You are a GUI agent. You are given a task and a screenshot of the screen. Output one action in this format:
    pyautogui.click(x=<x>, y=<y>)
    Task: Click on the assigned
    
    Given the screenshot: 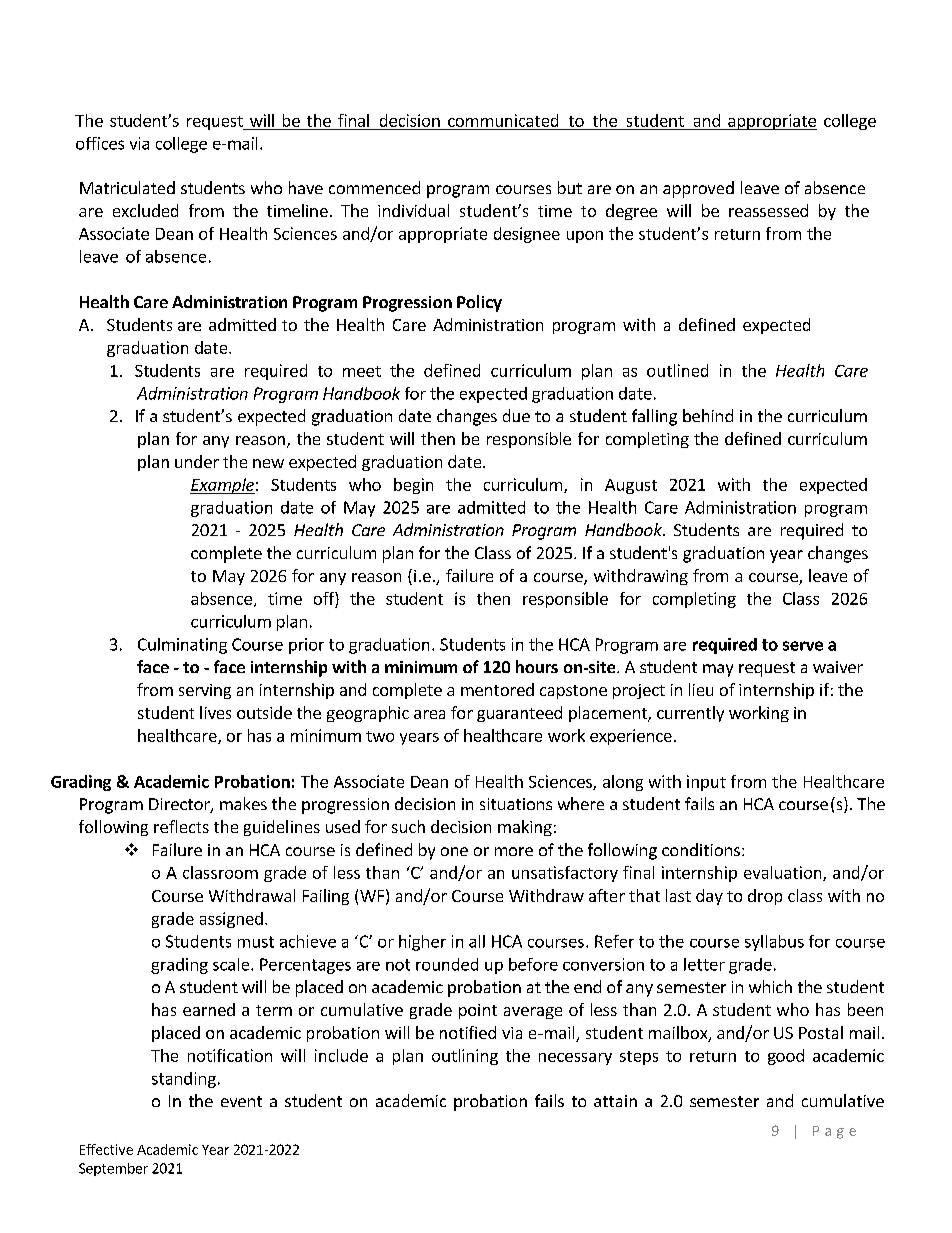 What is the action you would take?
    pyautogui.click(x=231, y=920)
